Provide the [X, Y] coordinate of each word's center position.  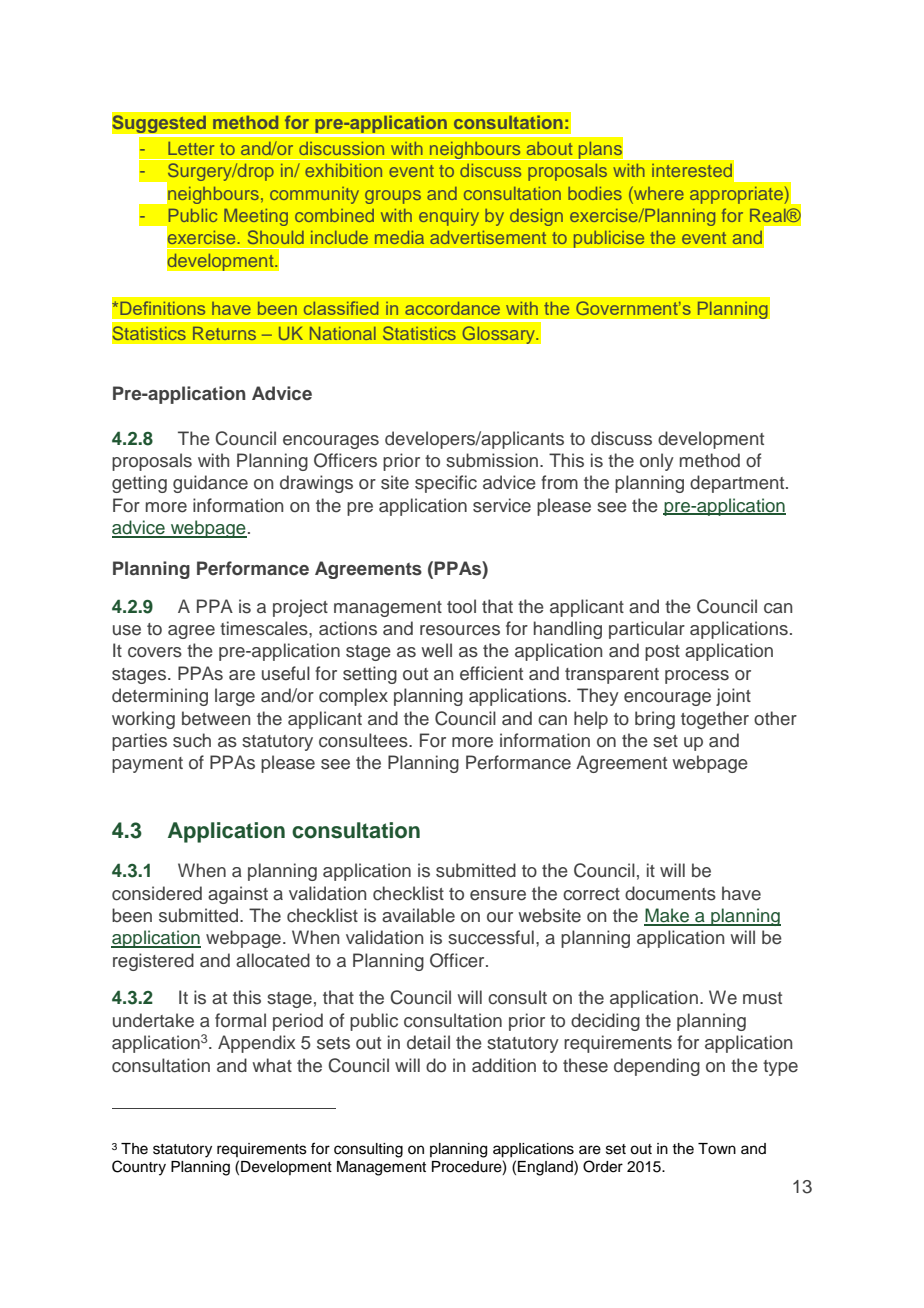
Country [139, 1168]
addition [504, 1065]
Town [717, 1149]
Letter [191, 148]
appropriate [736, 195]
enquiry [449, 217]
